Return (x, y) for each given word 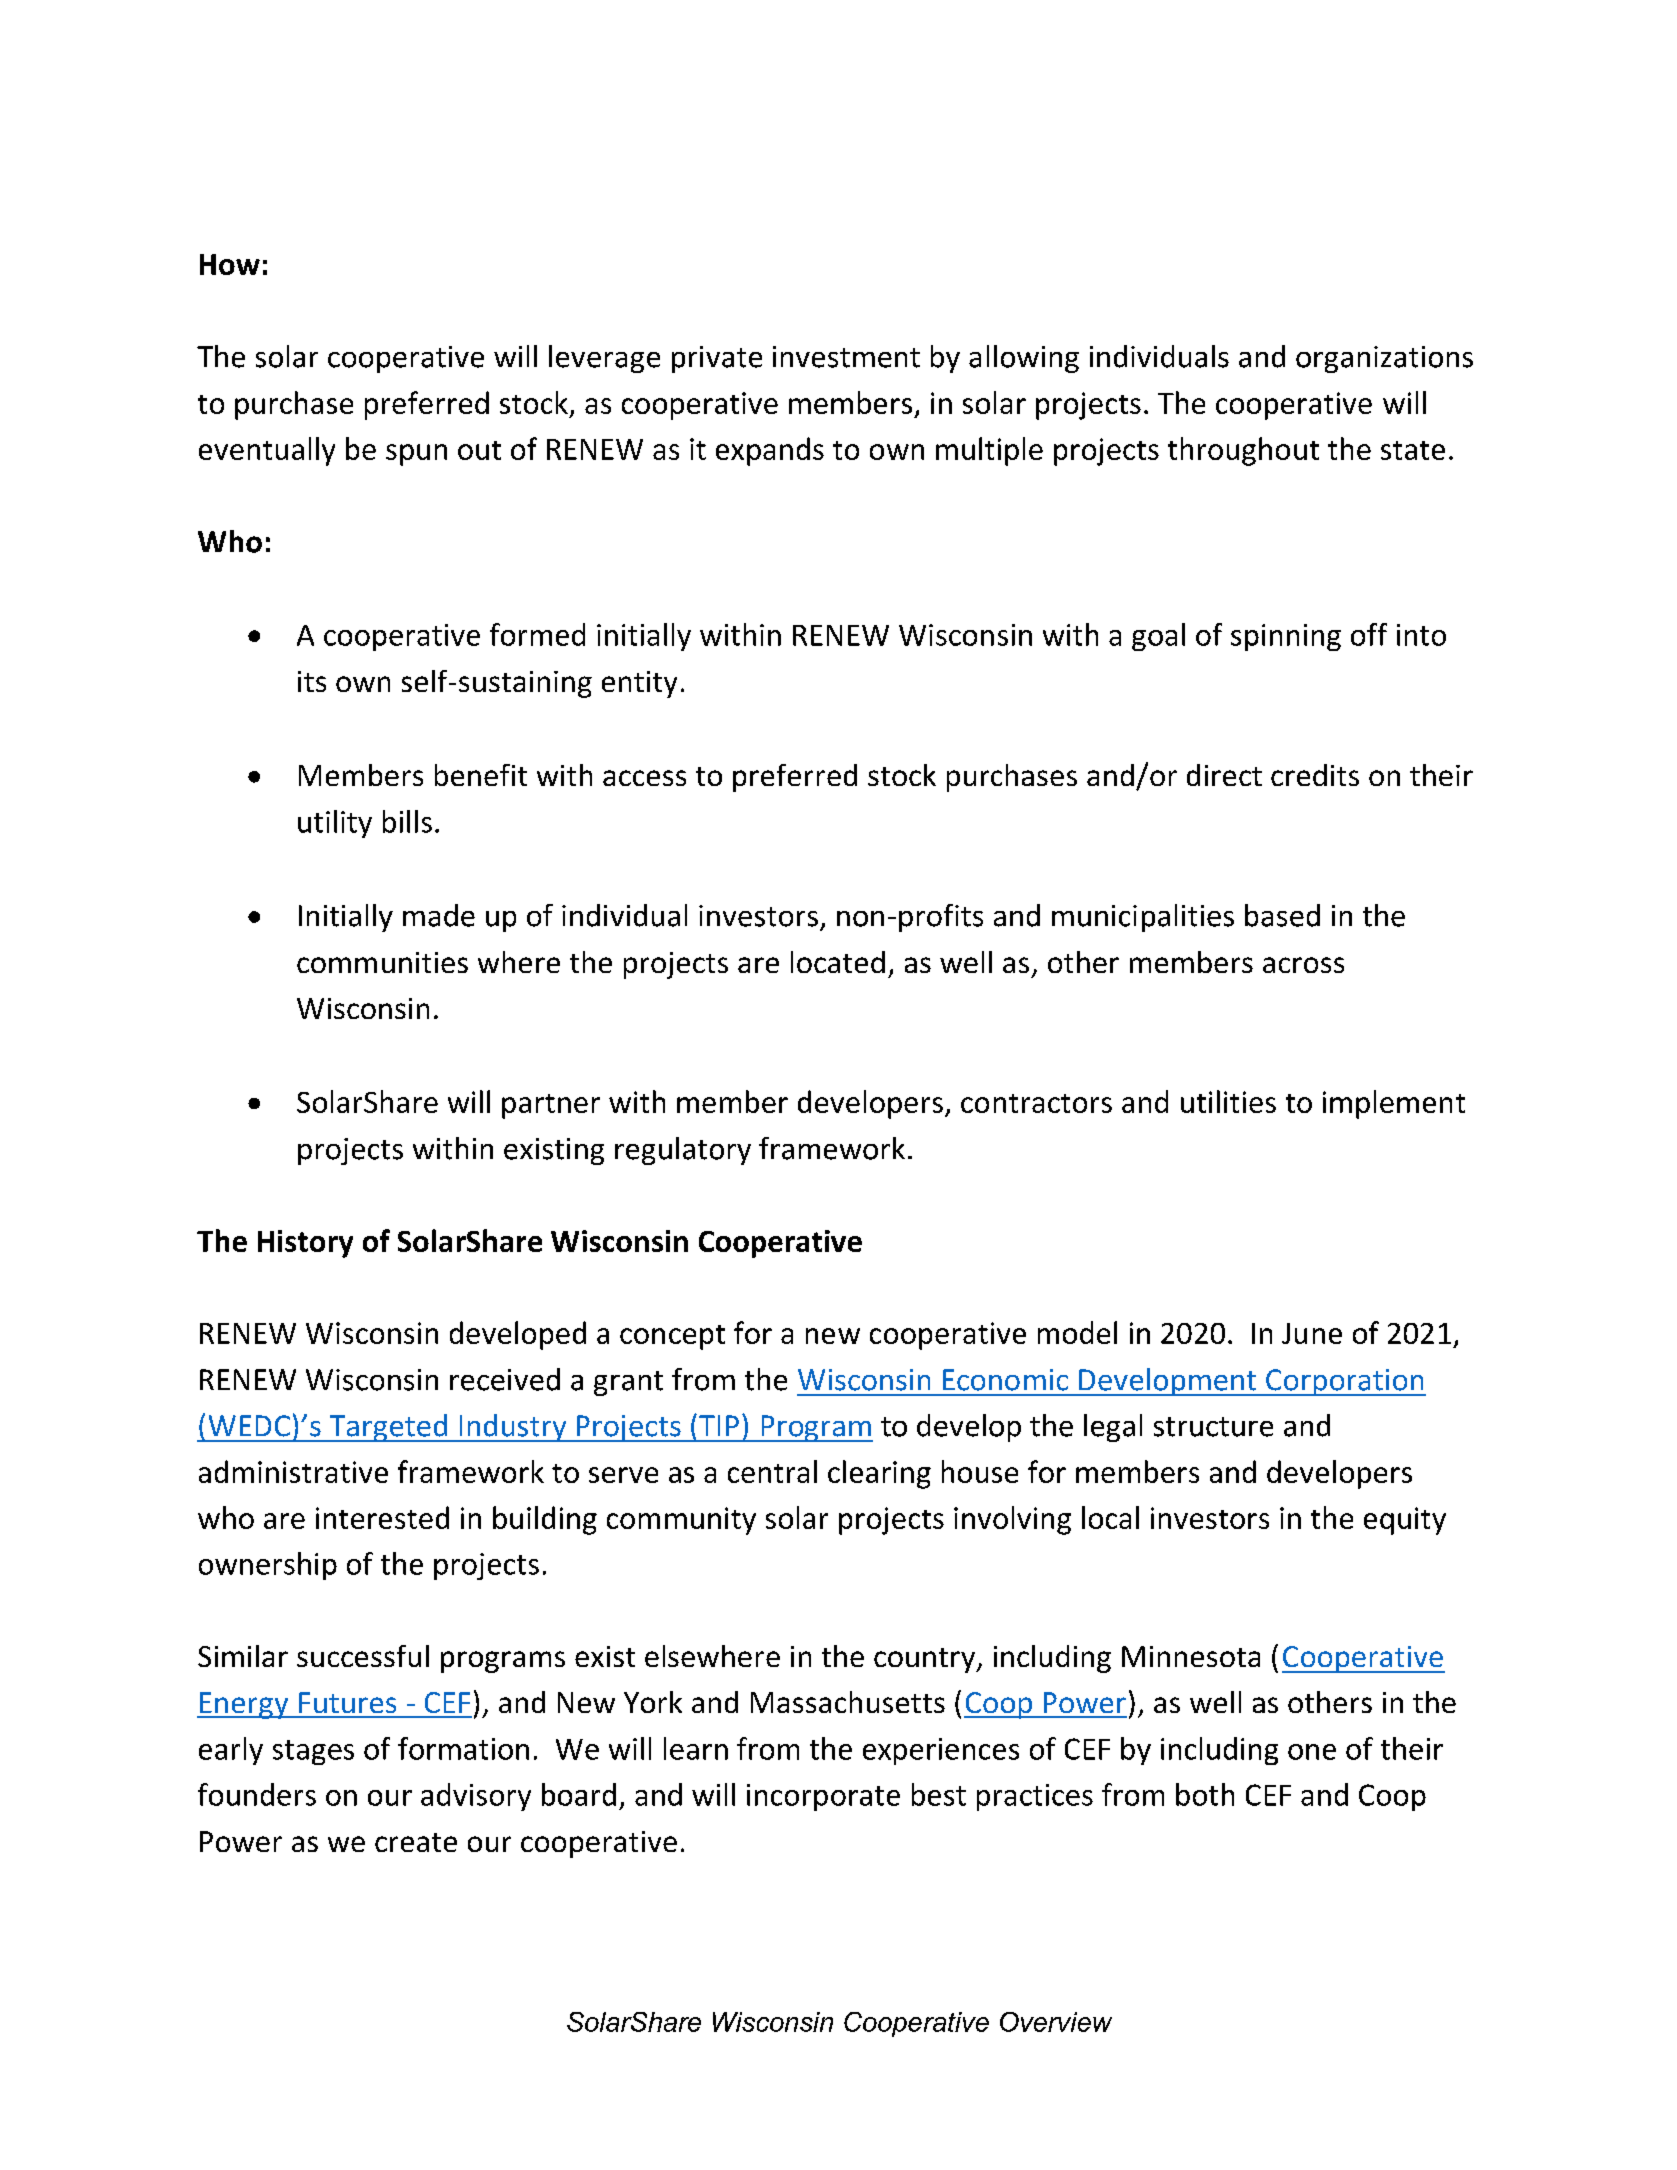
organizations (1384, 359)
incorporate (823, 1797)
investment (846, 357)
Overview (1056, 2022)
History (305, 1244)
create (416, 1842)
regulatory (683, 1151)
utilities (1228, 1101)
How (230, 264)
